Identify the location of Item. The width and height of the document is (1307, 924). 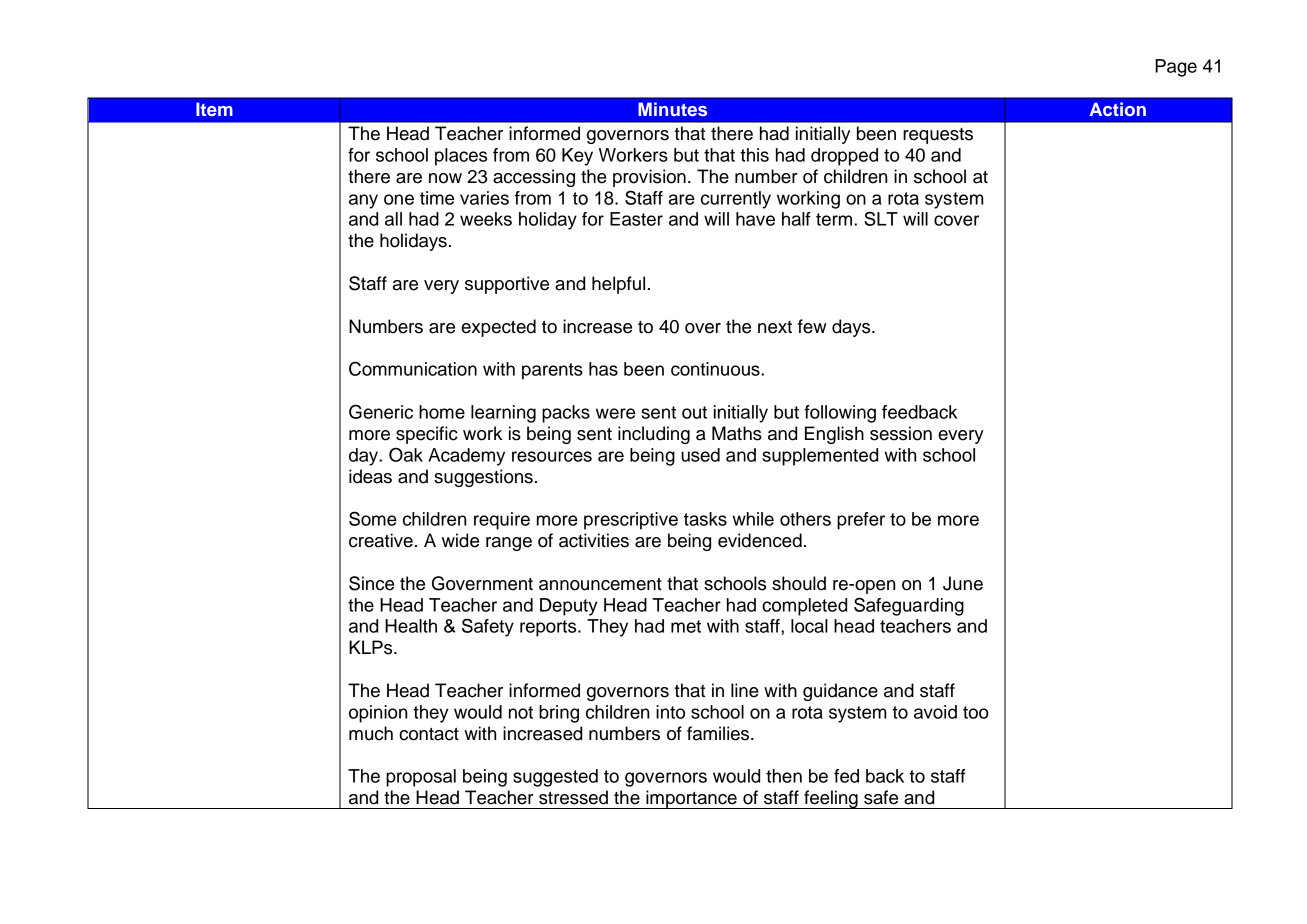
(214, 109).
